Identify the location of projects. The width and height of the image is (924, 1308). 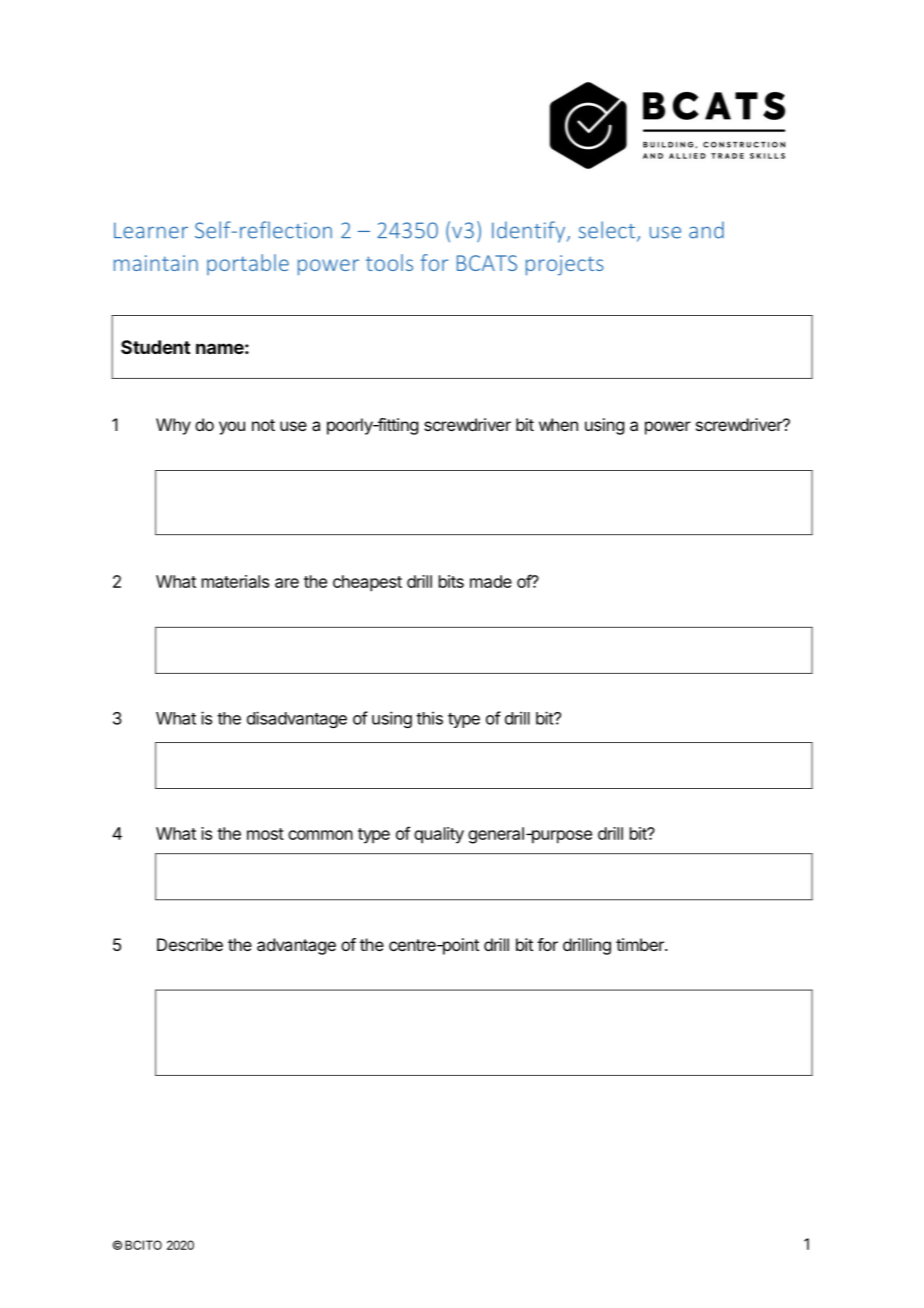
(565, 265).
